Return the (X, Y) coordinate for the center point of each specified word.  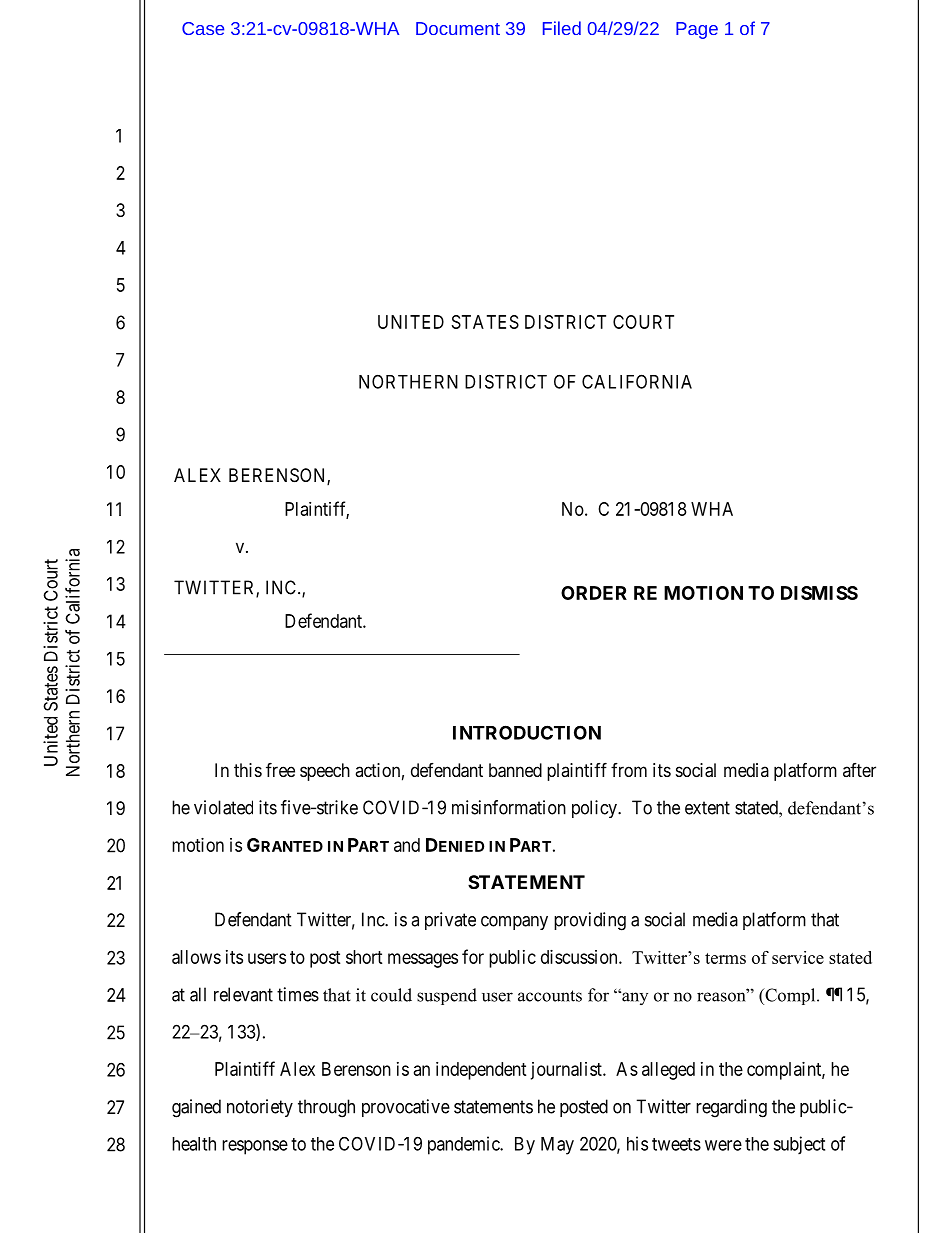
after (859, 770)
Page (697, 30)
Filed (562, 28)
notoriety (260, 1108)
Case (203, 28)
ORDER (594, 593)
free (280, 769)
